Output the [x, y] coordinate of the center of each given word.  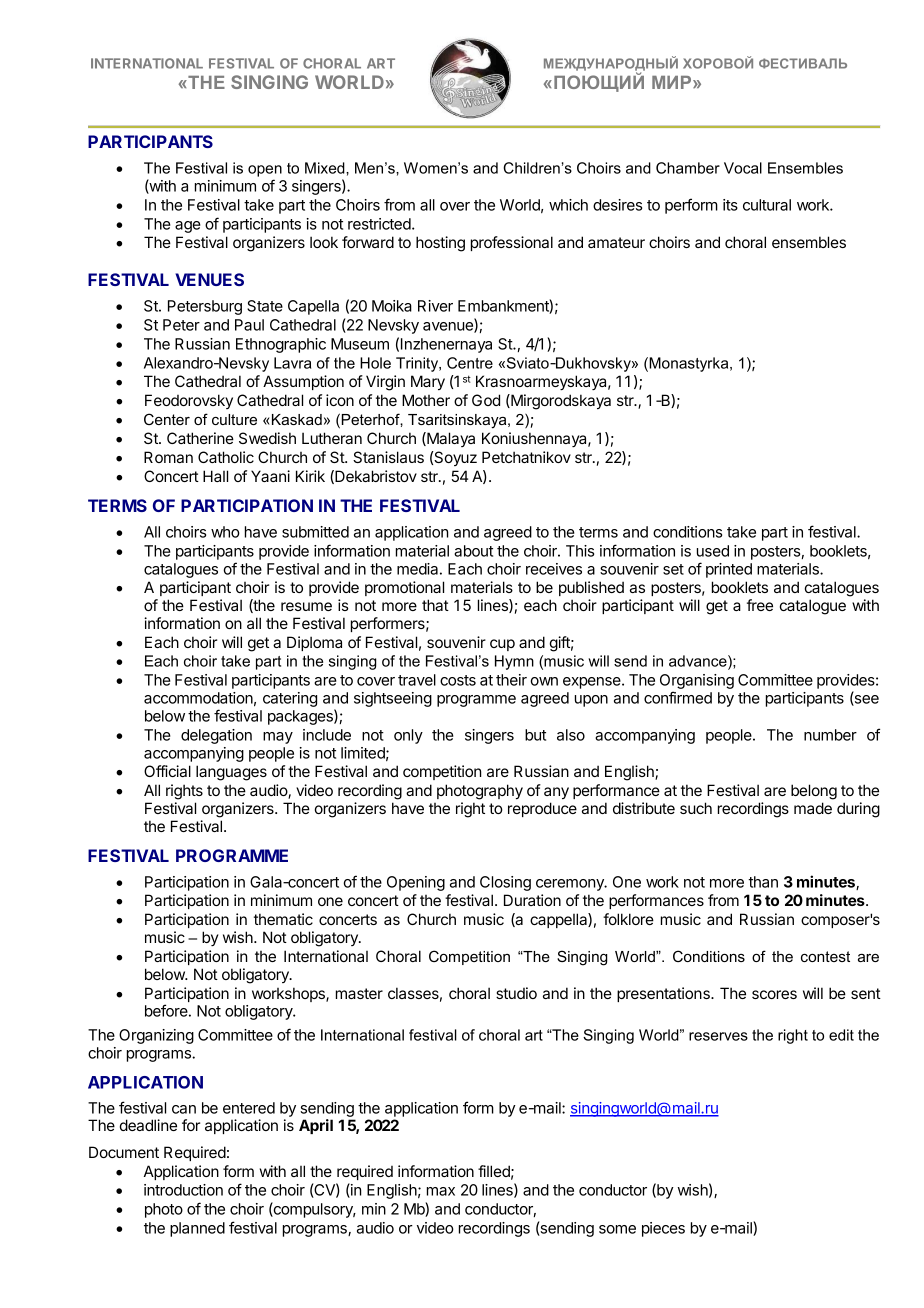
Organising [697, 683]
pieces [663, 1229]
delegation [216, 736]
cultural [767, 205]
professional [512, 243]
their [511, 680]
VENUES [209, 279]
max [441, 1191]
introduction [183, 1190]
